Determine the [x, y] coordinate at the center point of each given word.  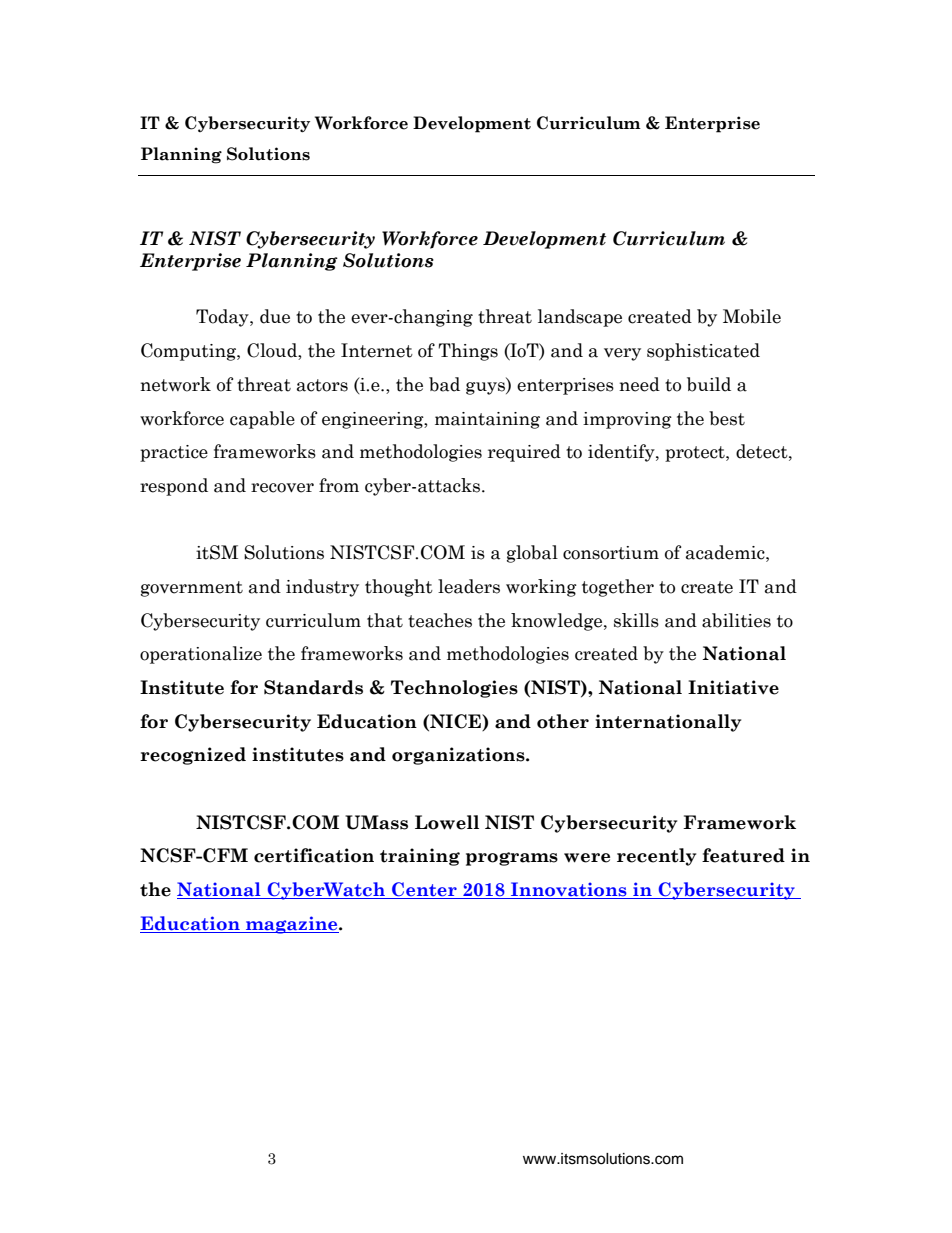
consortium [611, 553]
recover [282, 488]
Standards [313, 687]
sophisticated [703, 352]
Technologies [454, 689]
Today [223, 318]
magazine [292, 925]
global [532, 554]
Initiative [733, 687]
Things [468, 352]
